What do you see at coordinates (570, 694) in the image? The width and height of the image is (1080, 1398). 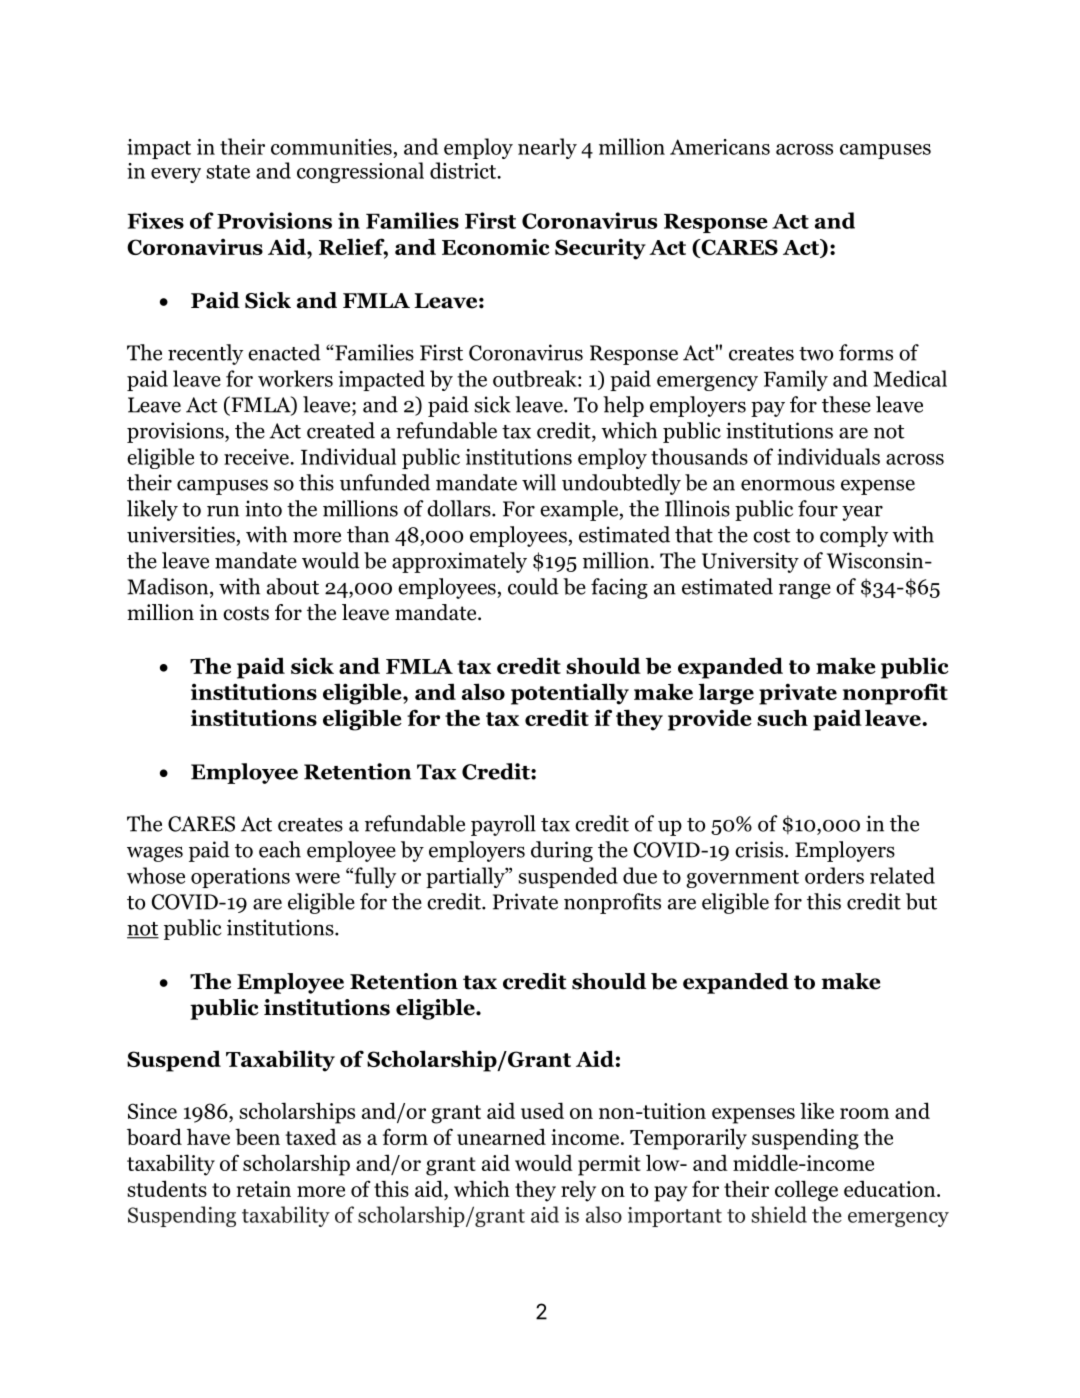 I see `potentially` at bounding box center [570, 694].
